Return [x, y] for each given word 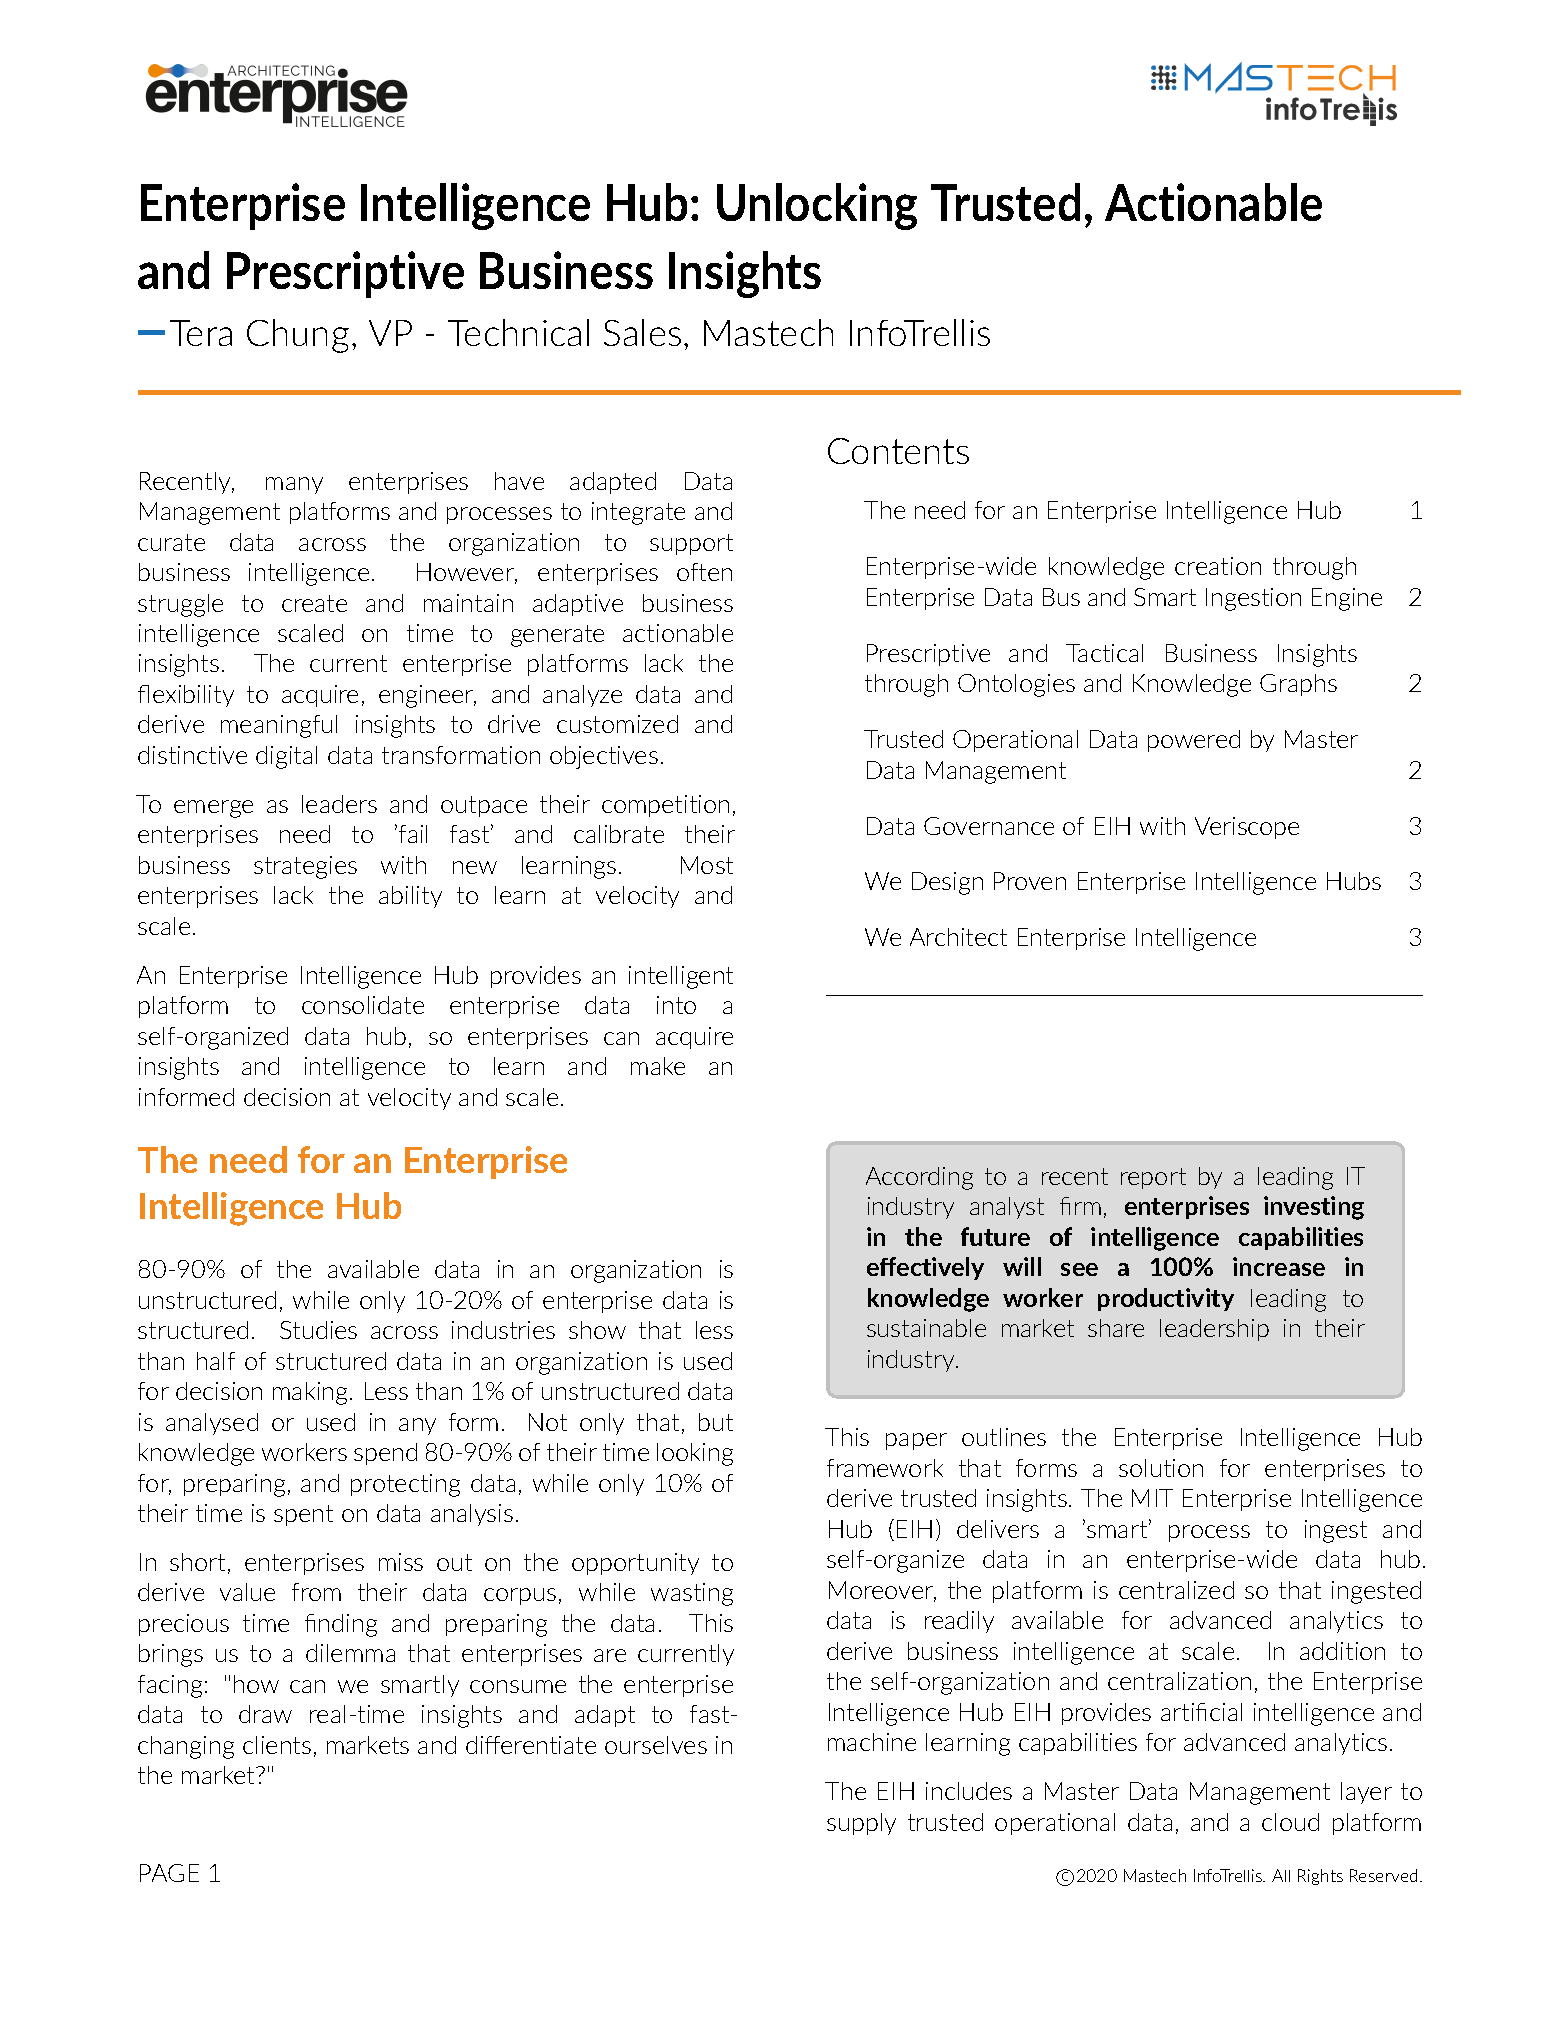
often [704, 572]
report [1153, 1178]
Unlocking [817, 206]
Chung [298, 336]
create [314, 603]
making [310, 1393]
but [716, 1422]
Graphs [1298, 685]
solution [1161, 1468]
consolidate [363, 1005]
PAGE [169, 1873]
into [676, 1005]
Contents [898, 451]
